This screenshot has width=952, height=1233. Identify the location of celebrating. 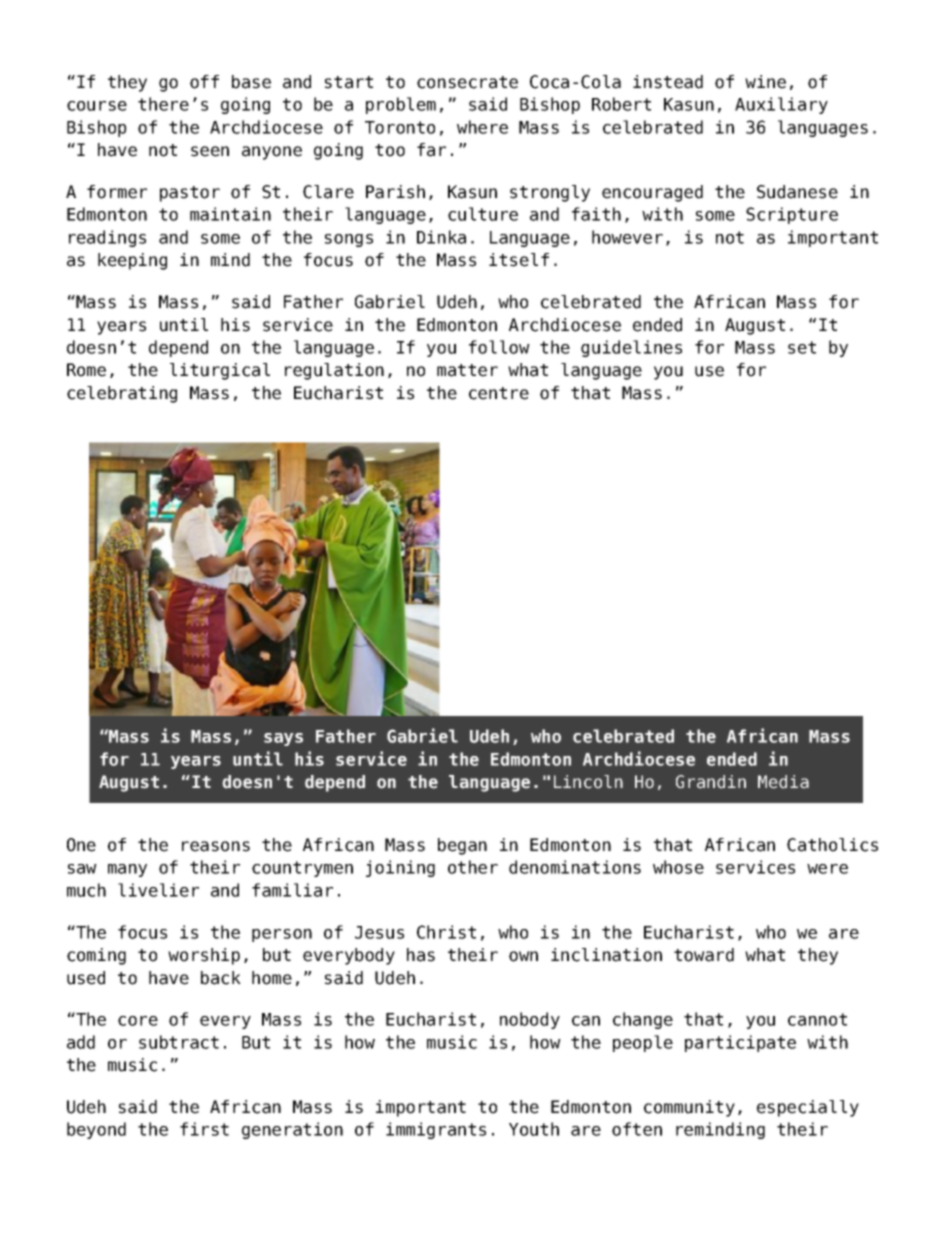
(122, 394).
